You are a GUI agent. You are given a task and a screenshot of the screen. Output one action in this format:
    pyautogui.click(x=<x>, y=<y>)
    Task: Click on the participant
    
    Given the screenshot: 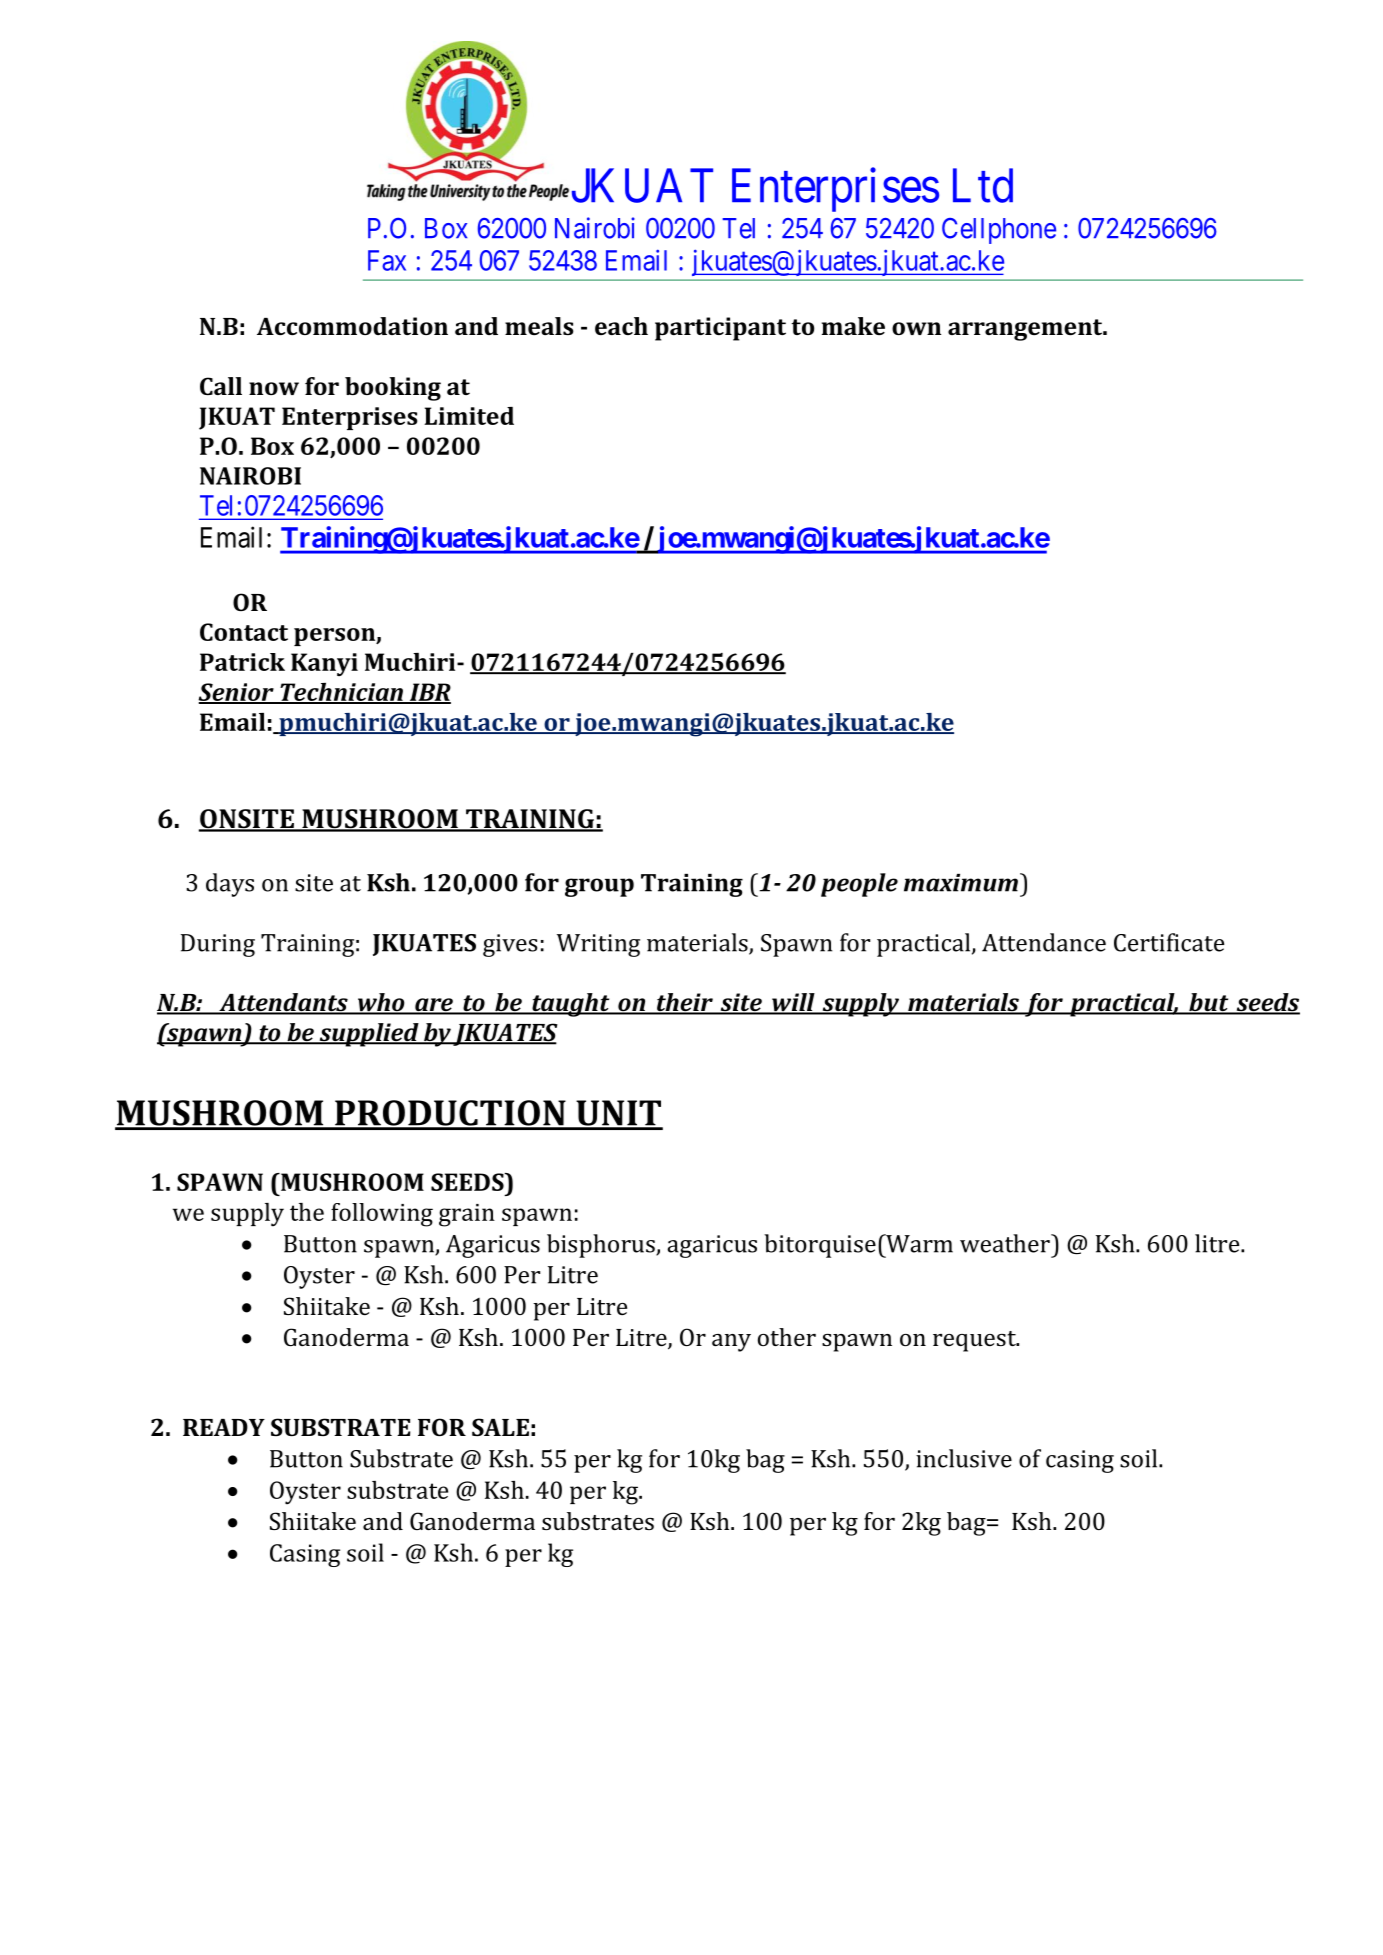 What is the action you would take?
    pyautogui.click(x=720, y=329)
